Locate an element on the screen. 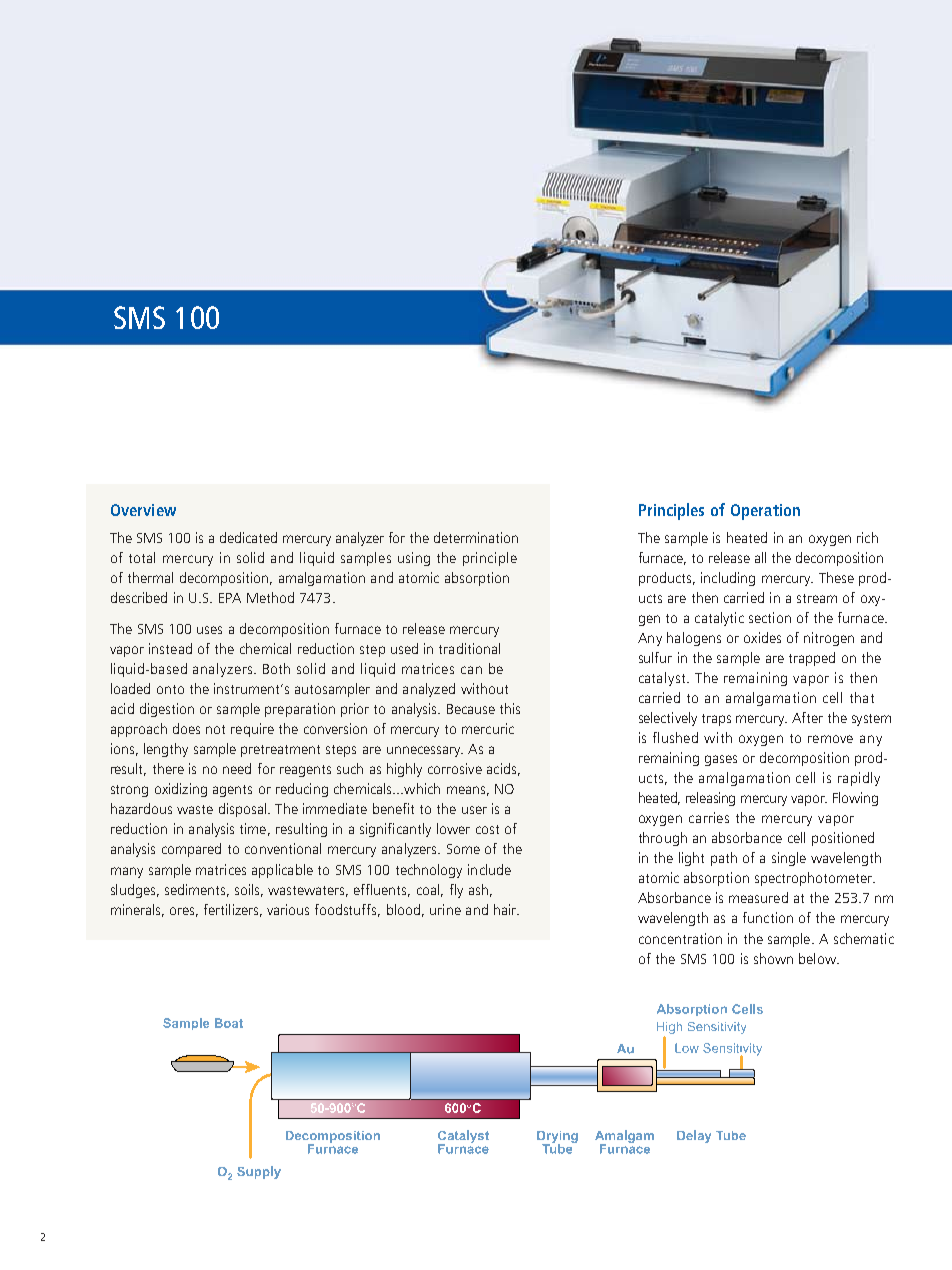 The image size is (952, 1270). releasing is located at coordinates (710, 799).
